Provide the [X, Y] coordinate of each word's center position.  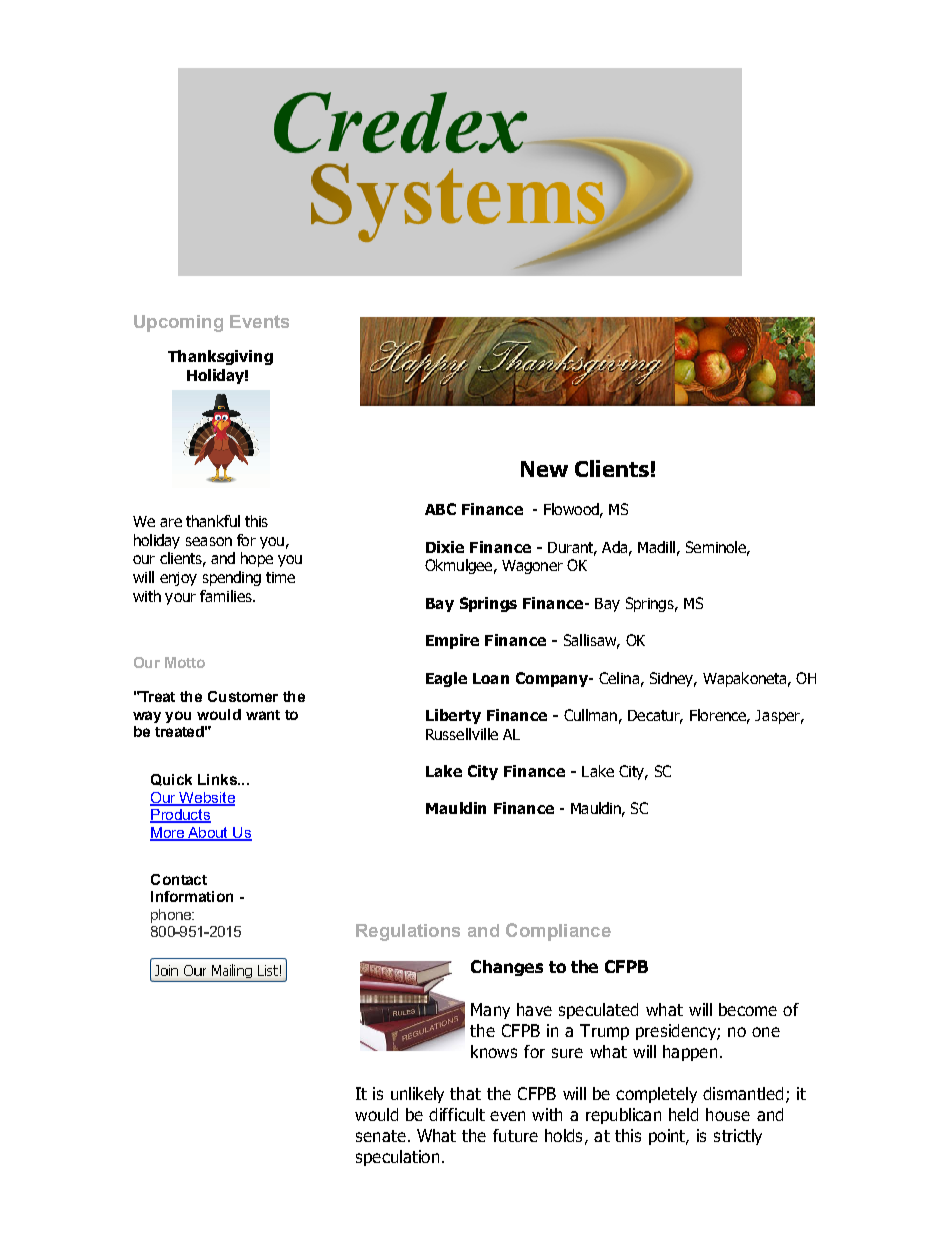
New [544, 469]
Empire [452, 641]
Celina [619, 678]
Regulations [408, 932]
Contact [179, 879]
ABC [440, 509]
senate [381, 1136]
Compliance [558, 932]
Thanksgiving [220, 357]
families [227, 596]
